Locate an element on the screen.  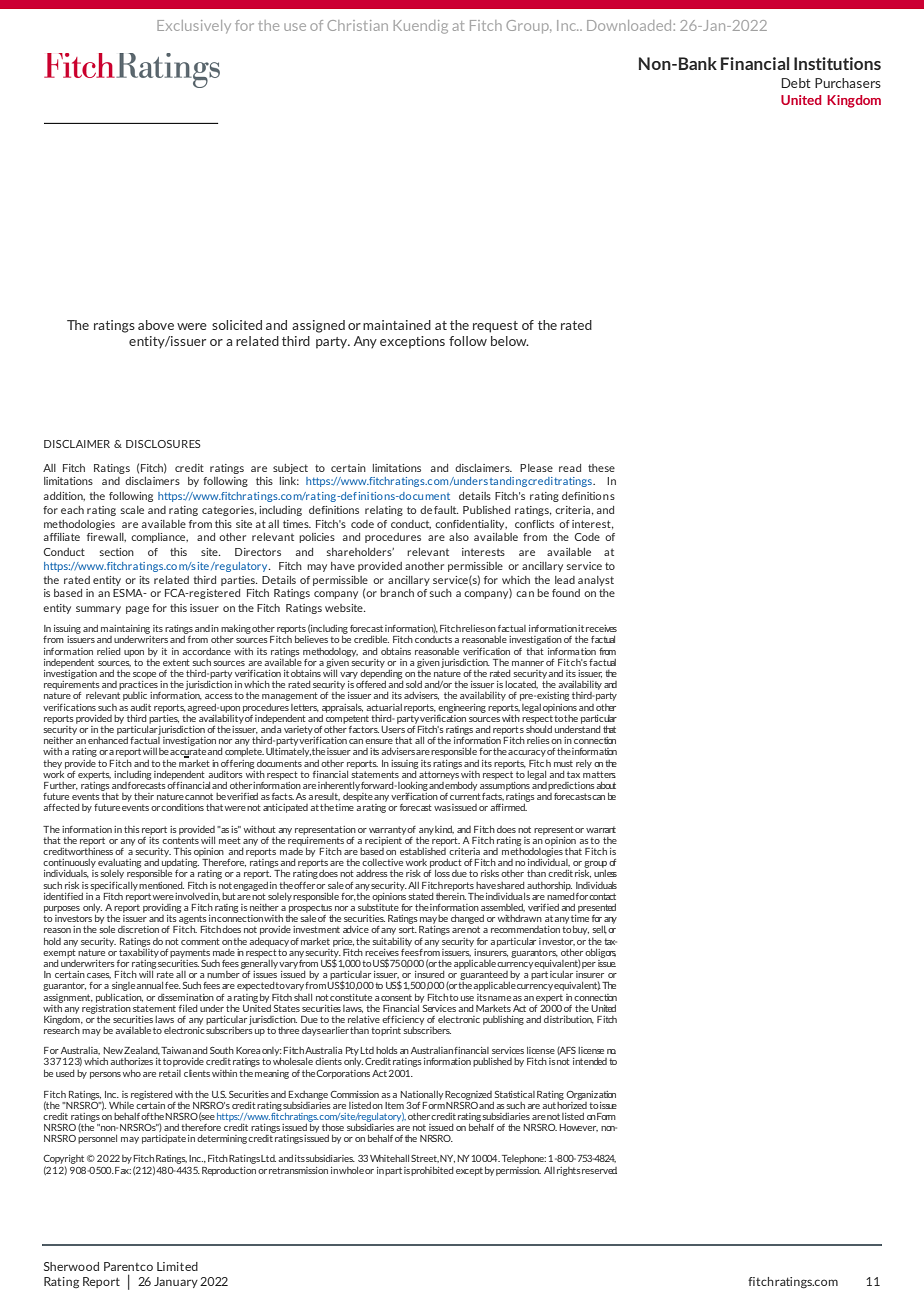
reserved is located at coordinates (599, 1170).
